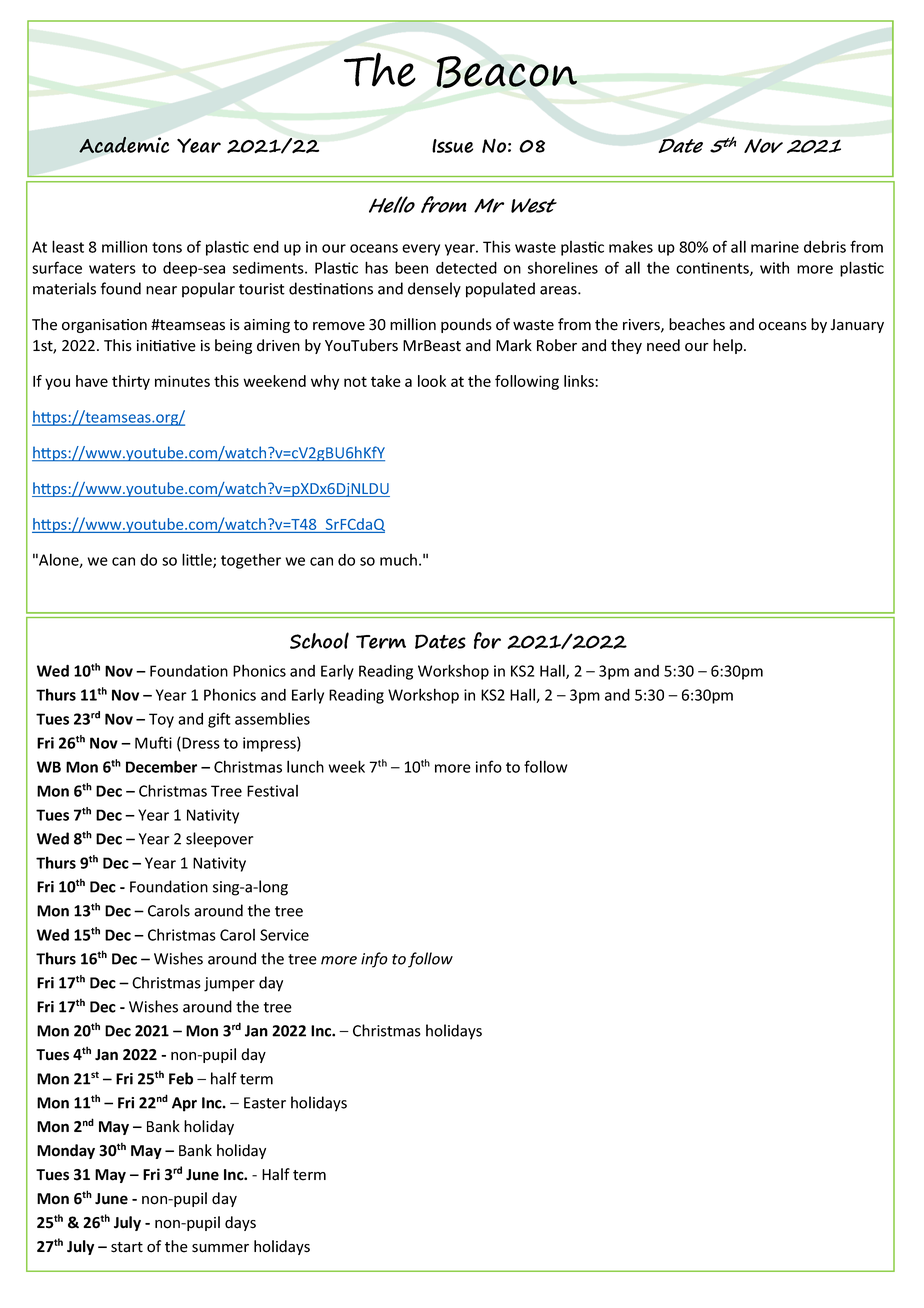  I want to click on much, so click(398, 560).
